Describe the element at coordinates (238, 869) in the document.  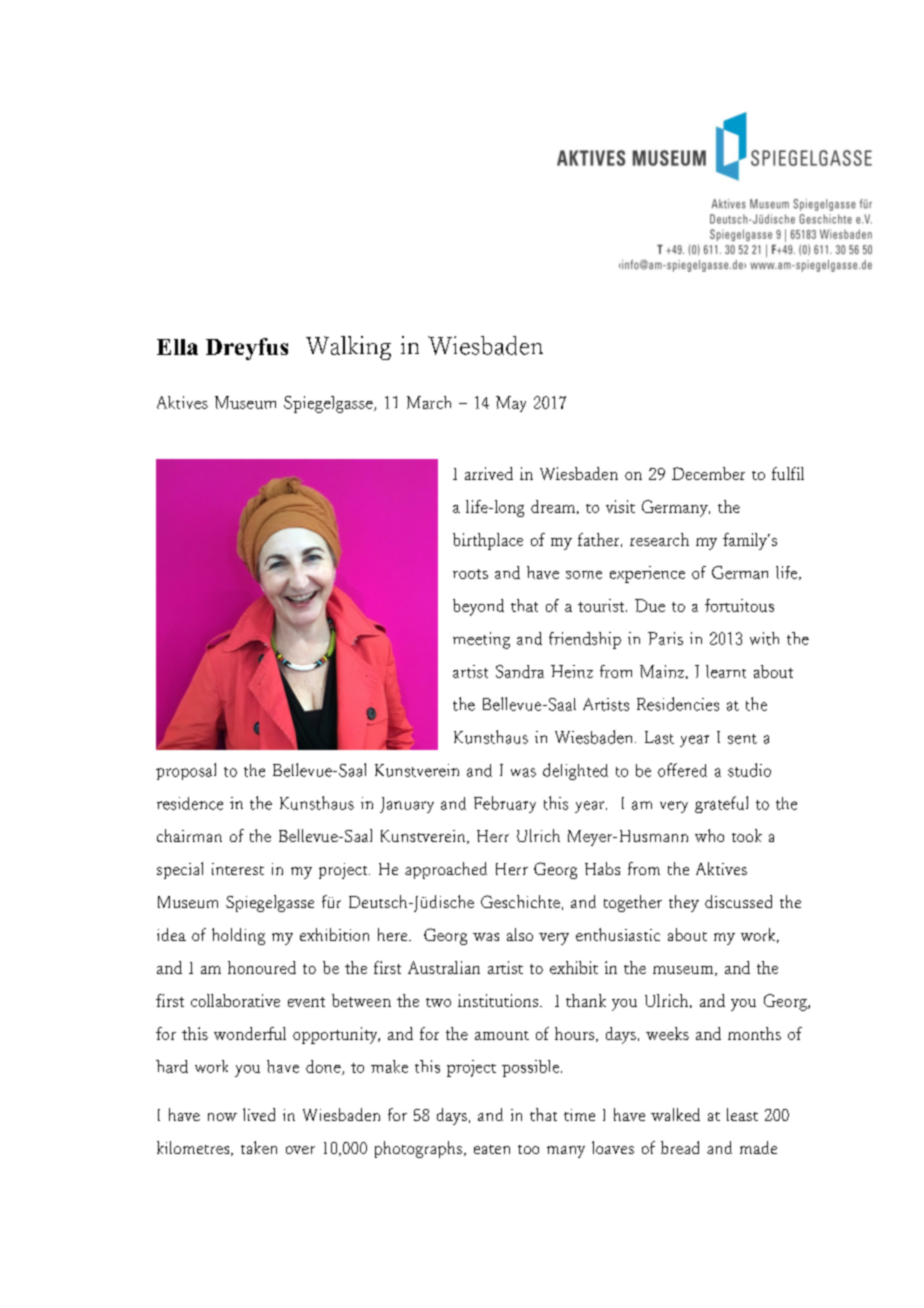
I see `interest` at that location.
